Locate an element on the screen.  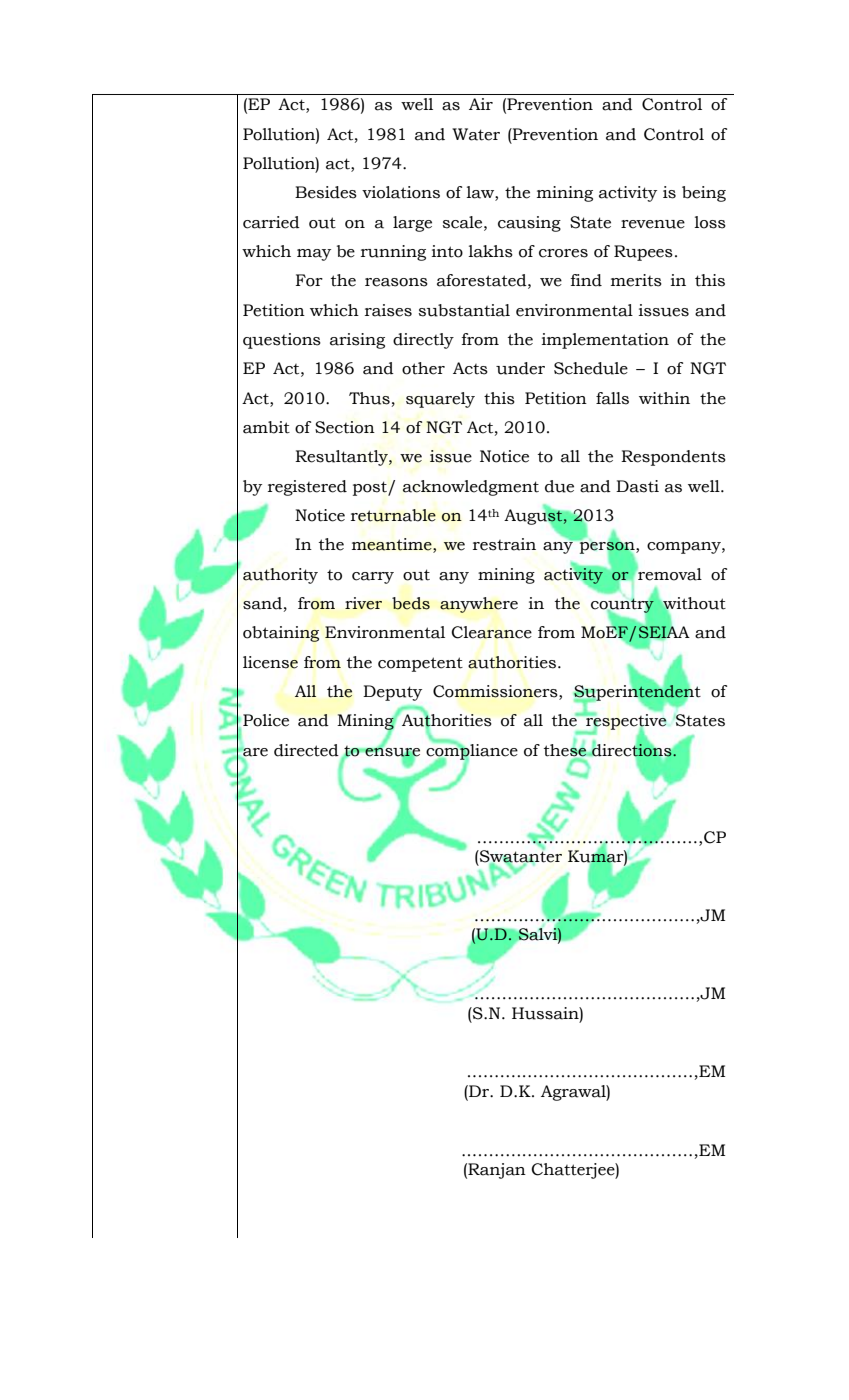
Water is located at coordinates (476, 134).
